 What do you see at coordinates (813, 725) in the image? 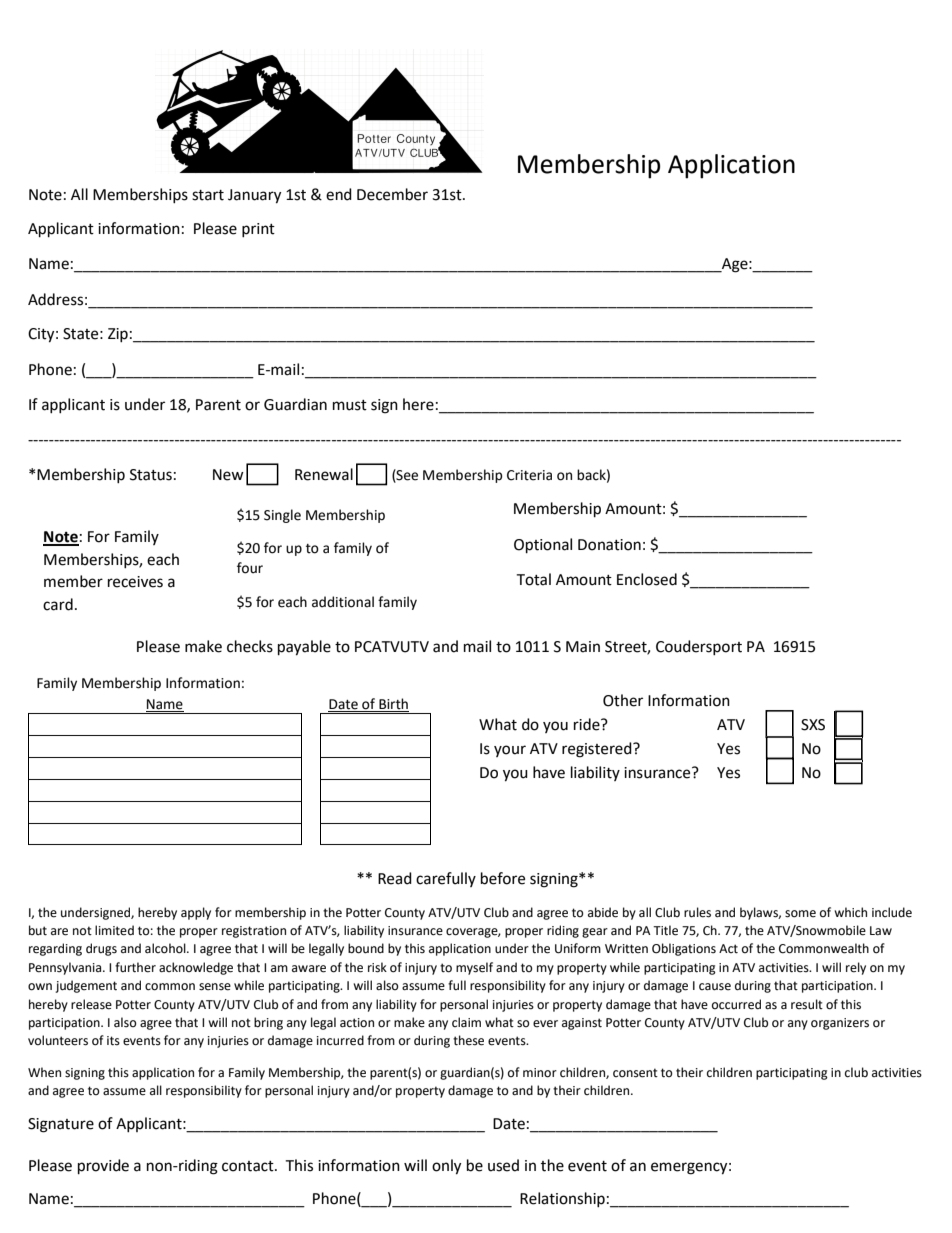
I see `SXS` at bounding box center [813, 725].
